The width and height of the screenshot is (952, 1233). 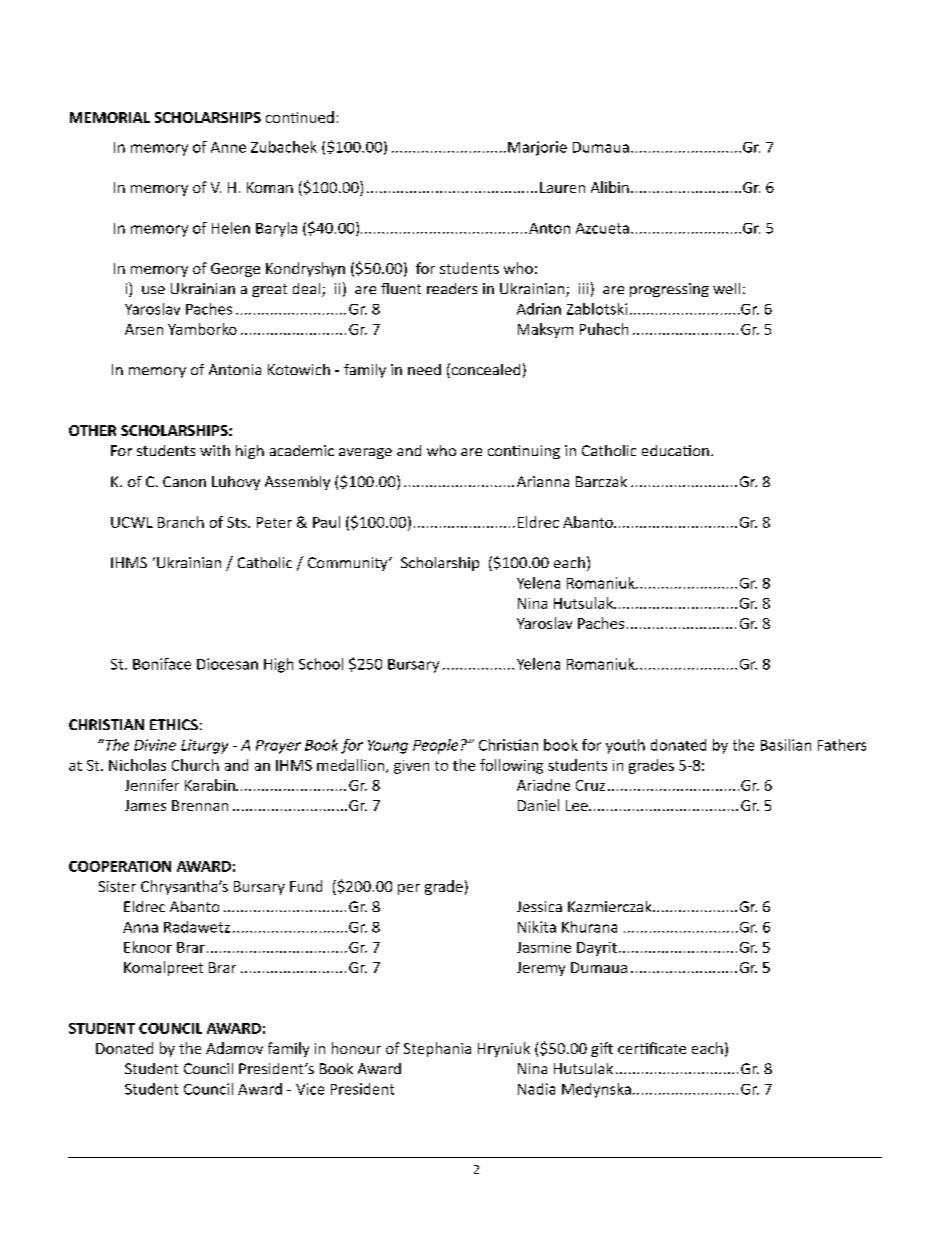 What do you see at coordinates (538, 805) in the screenshot?
I see `Daniel` at bounding box center [538, 805].
